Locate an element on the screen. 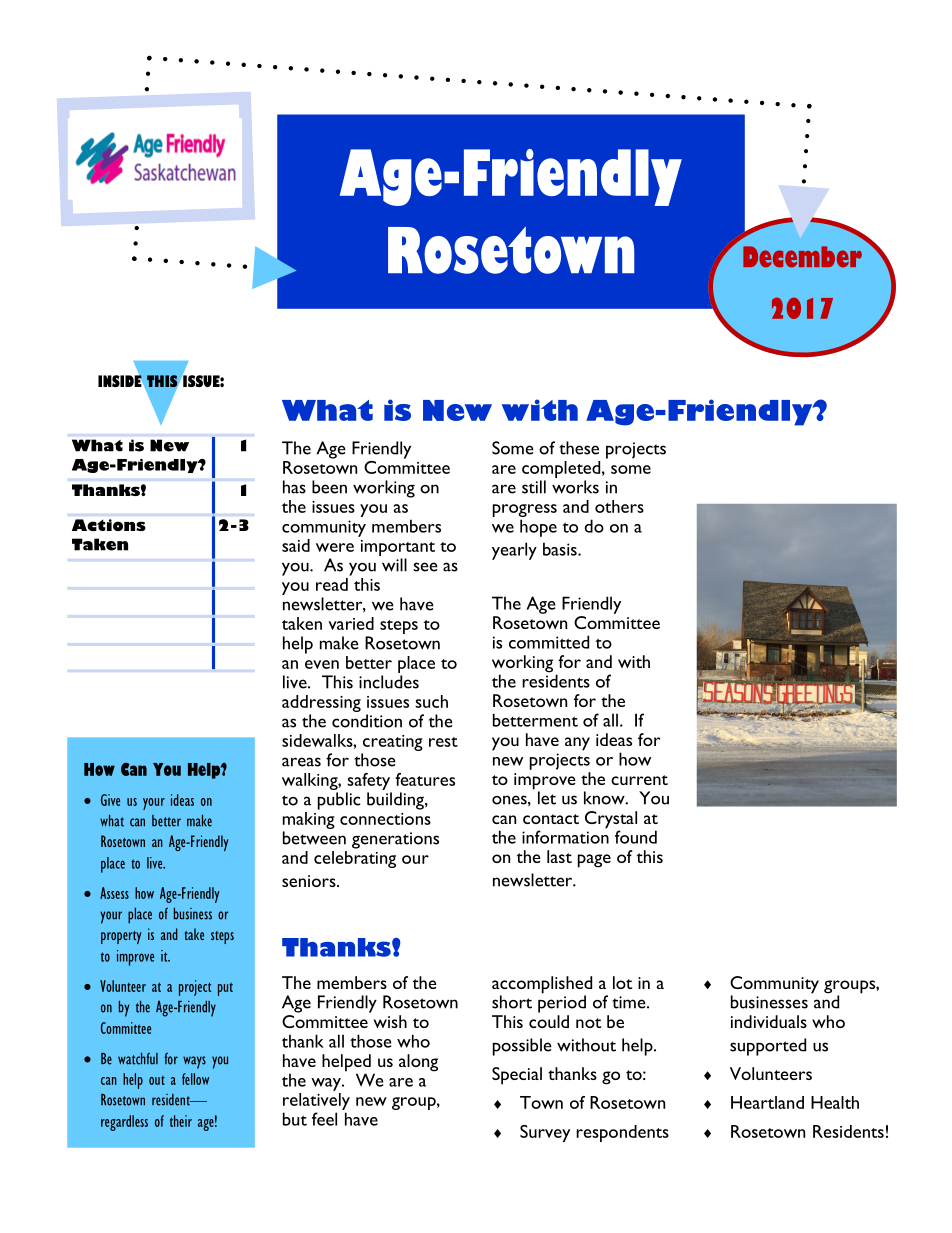 The image size is (952, 1233). their is located at coordinates (181, 1121).
